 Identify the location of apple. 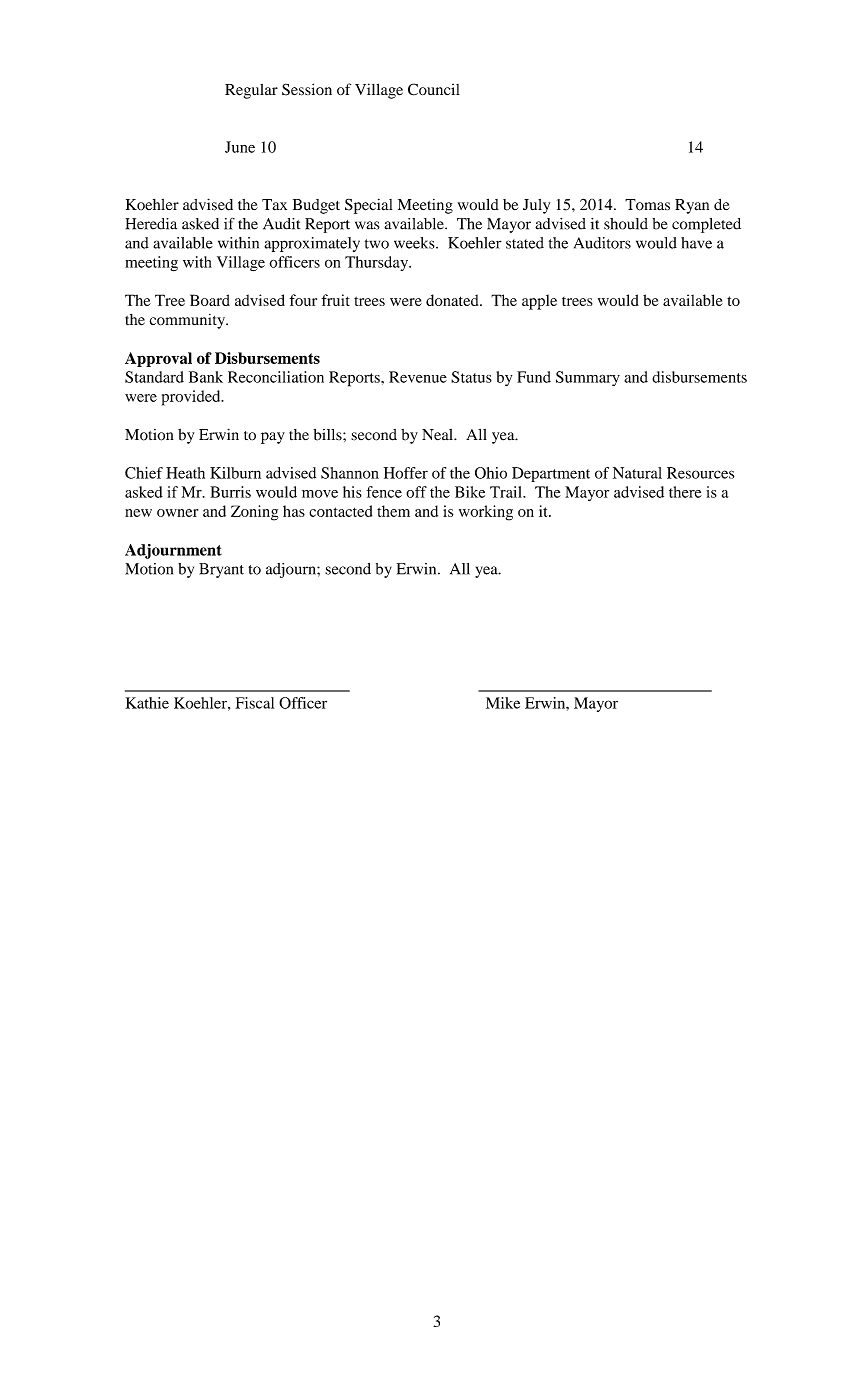
(539, 302).
